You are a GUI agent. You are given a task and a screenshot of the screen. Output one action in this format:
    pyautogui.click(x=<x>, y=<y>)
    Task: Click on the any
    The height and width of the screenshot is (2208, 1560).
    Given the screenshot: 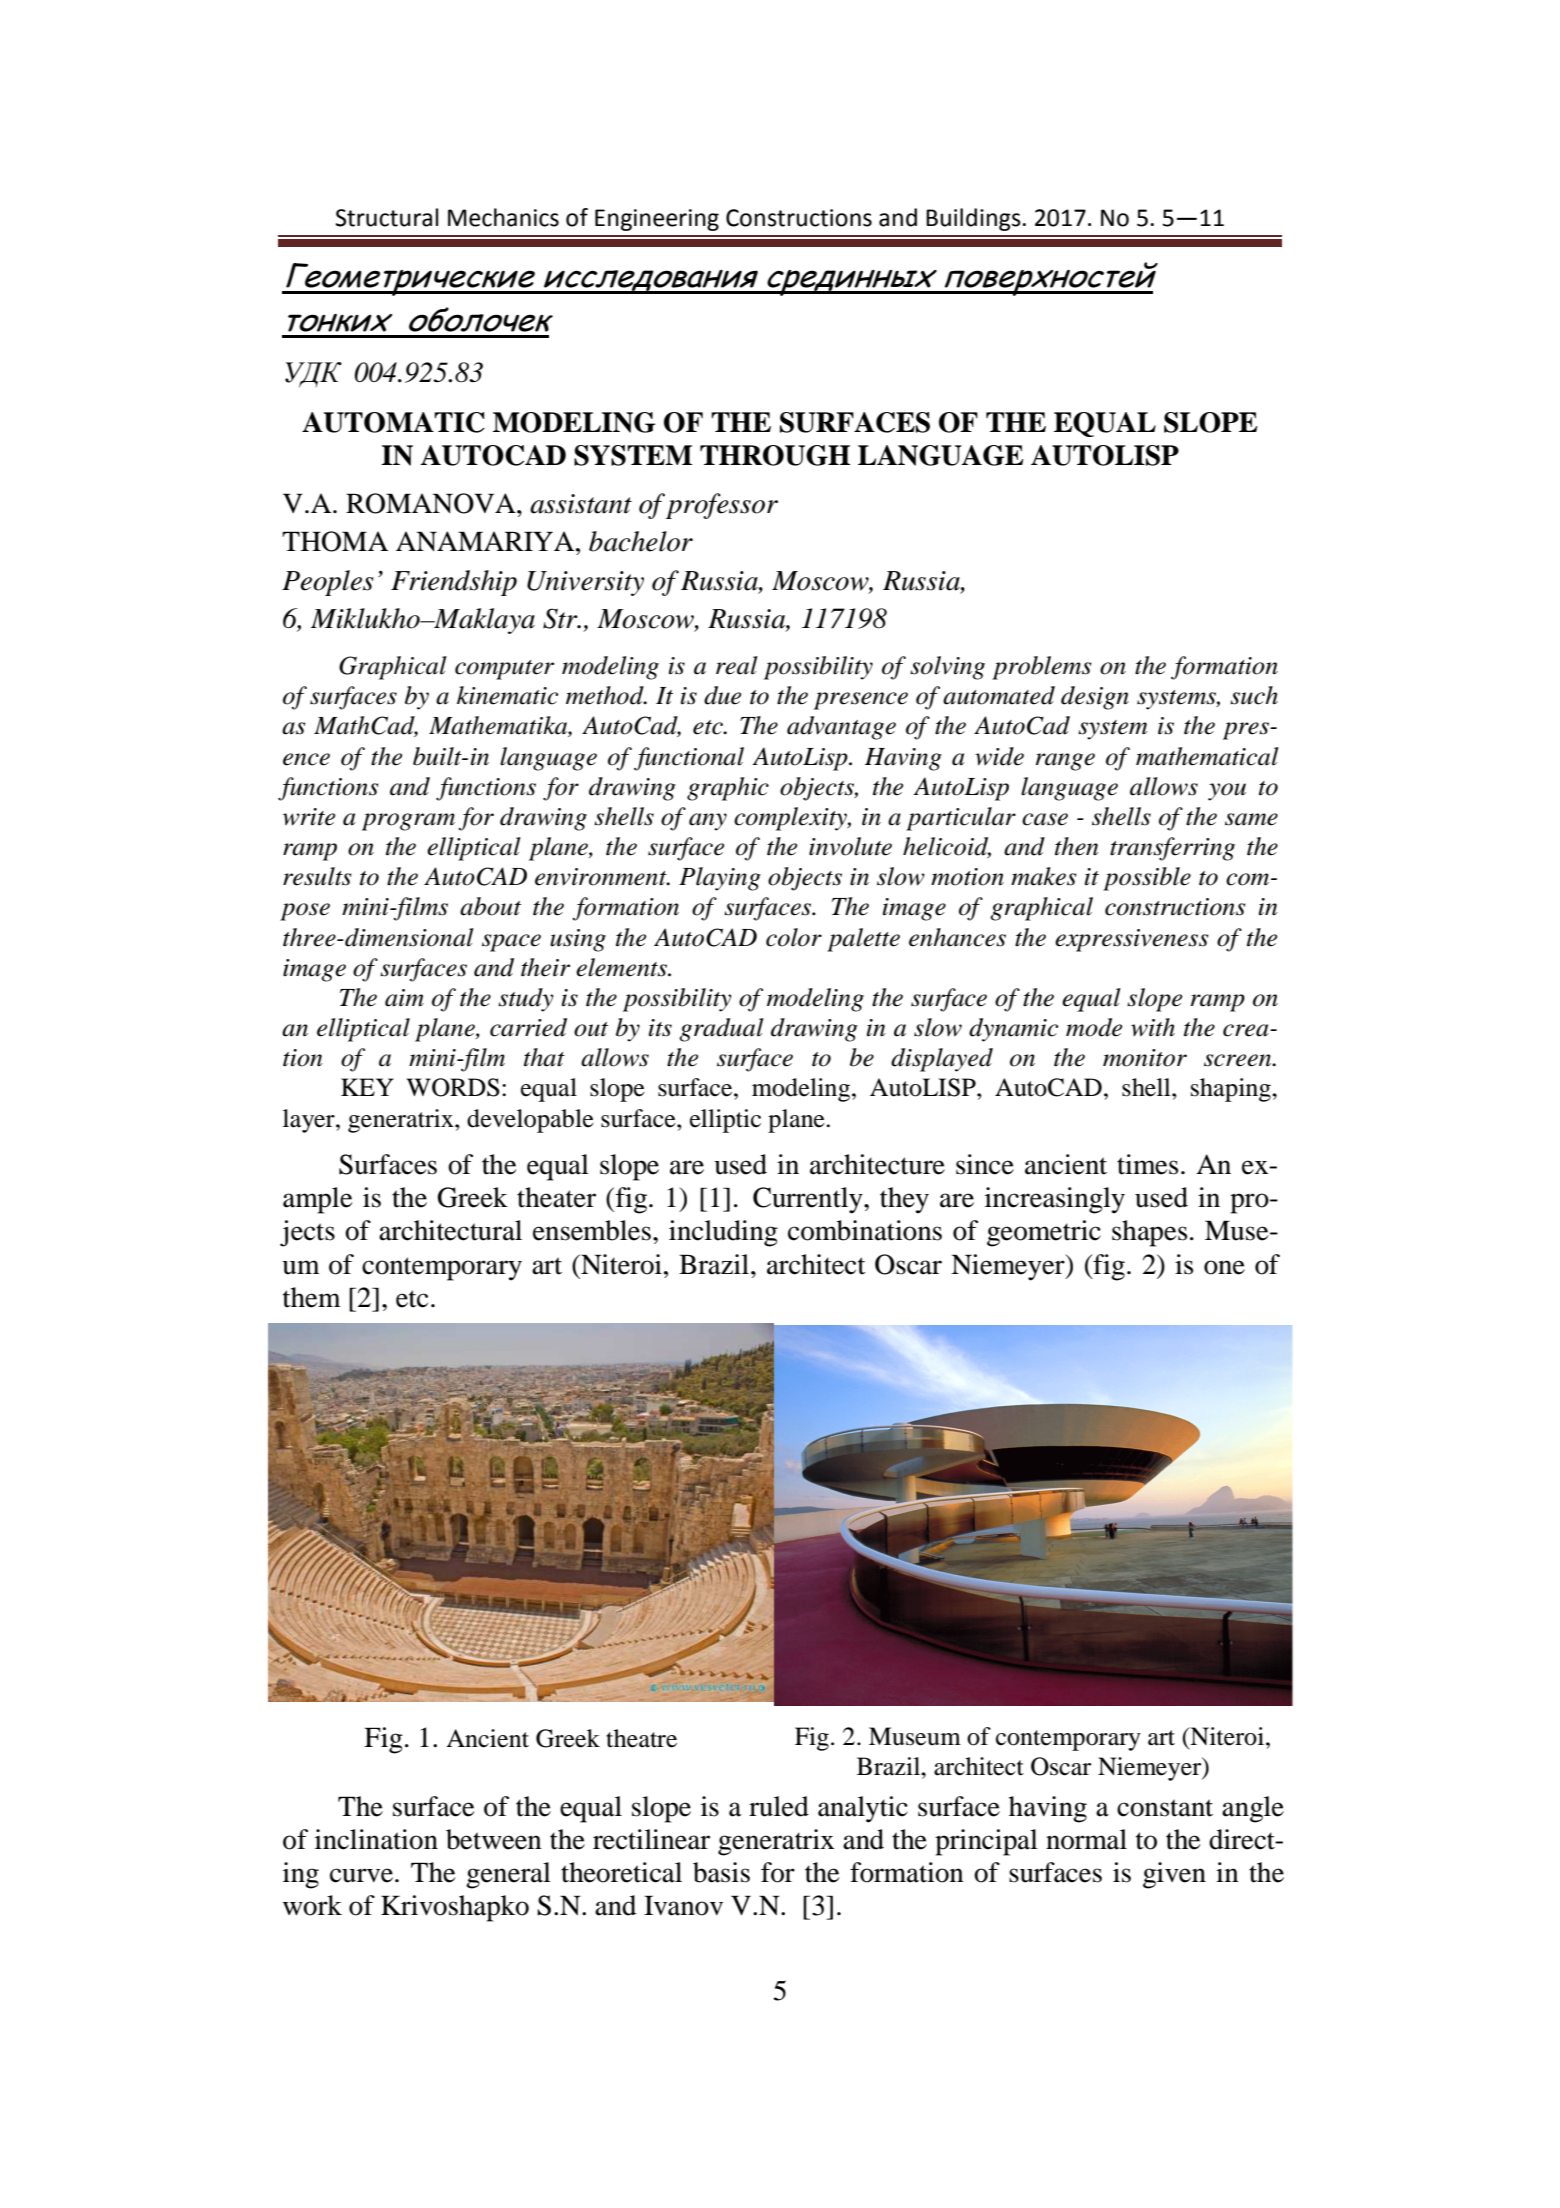 What is the action you would take?
    pyautogui.click(x=708, y=822)
